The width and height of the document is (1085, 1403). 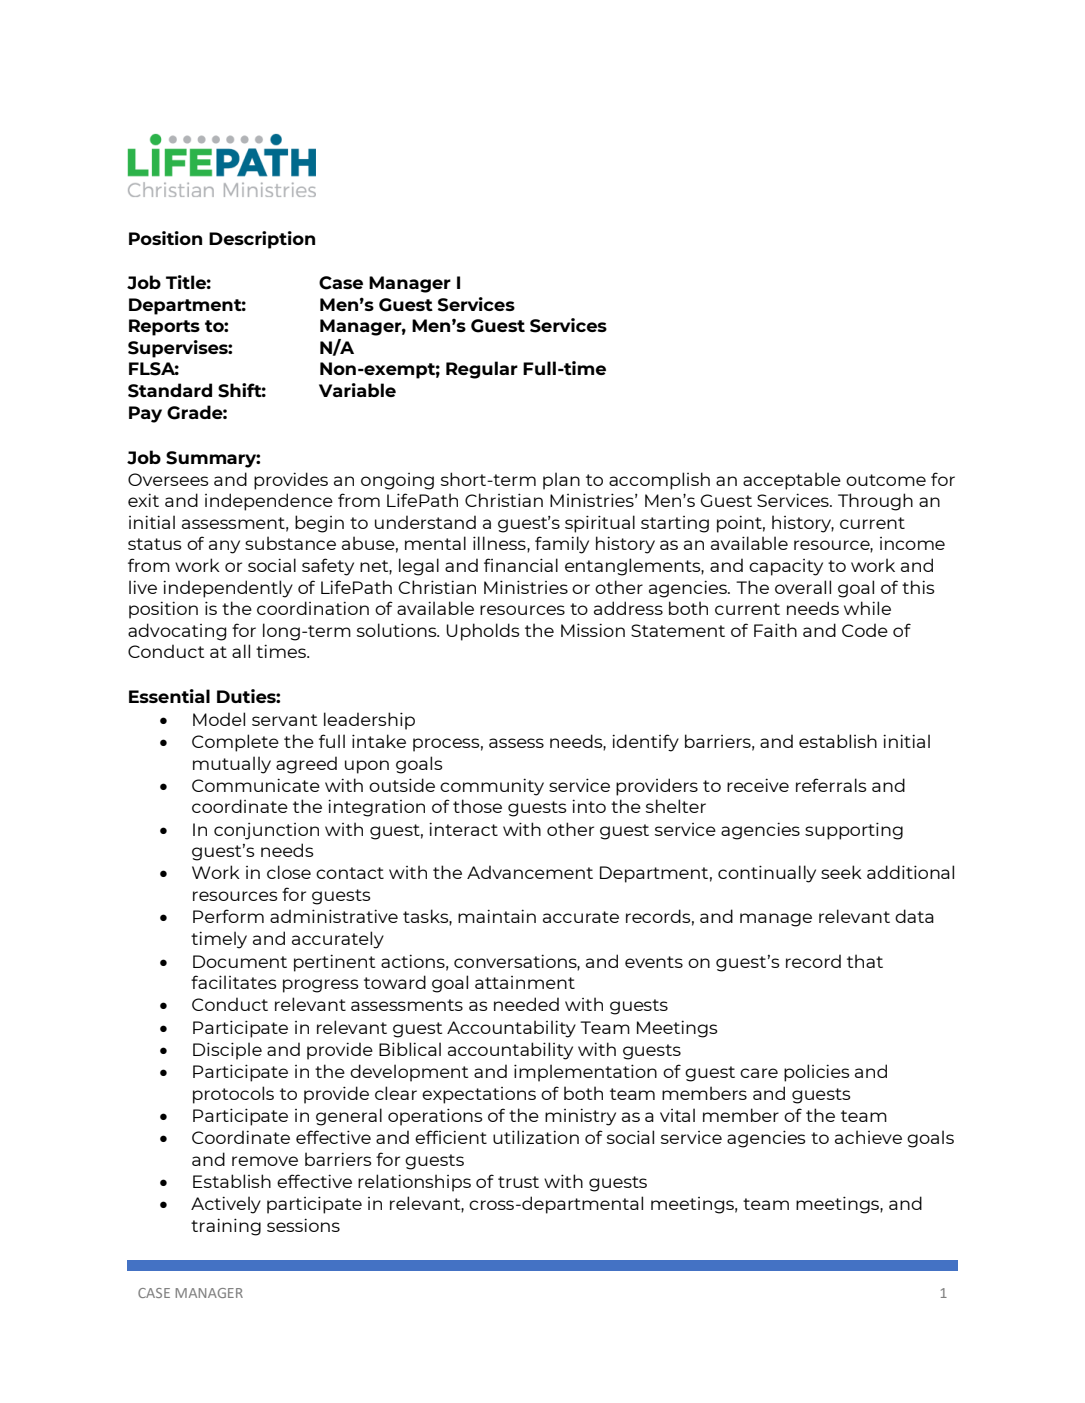 What do you see at coordinates (518, 1182) in the document?
I see `trust` at bounding box center [518, 1182].
